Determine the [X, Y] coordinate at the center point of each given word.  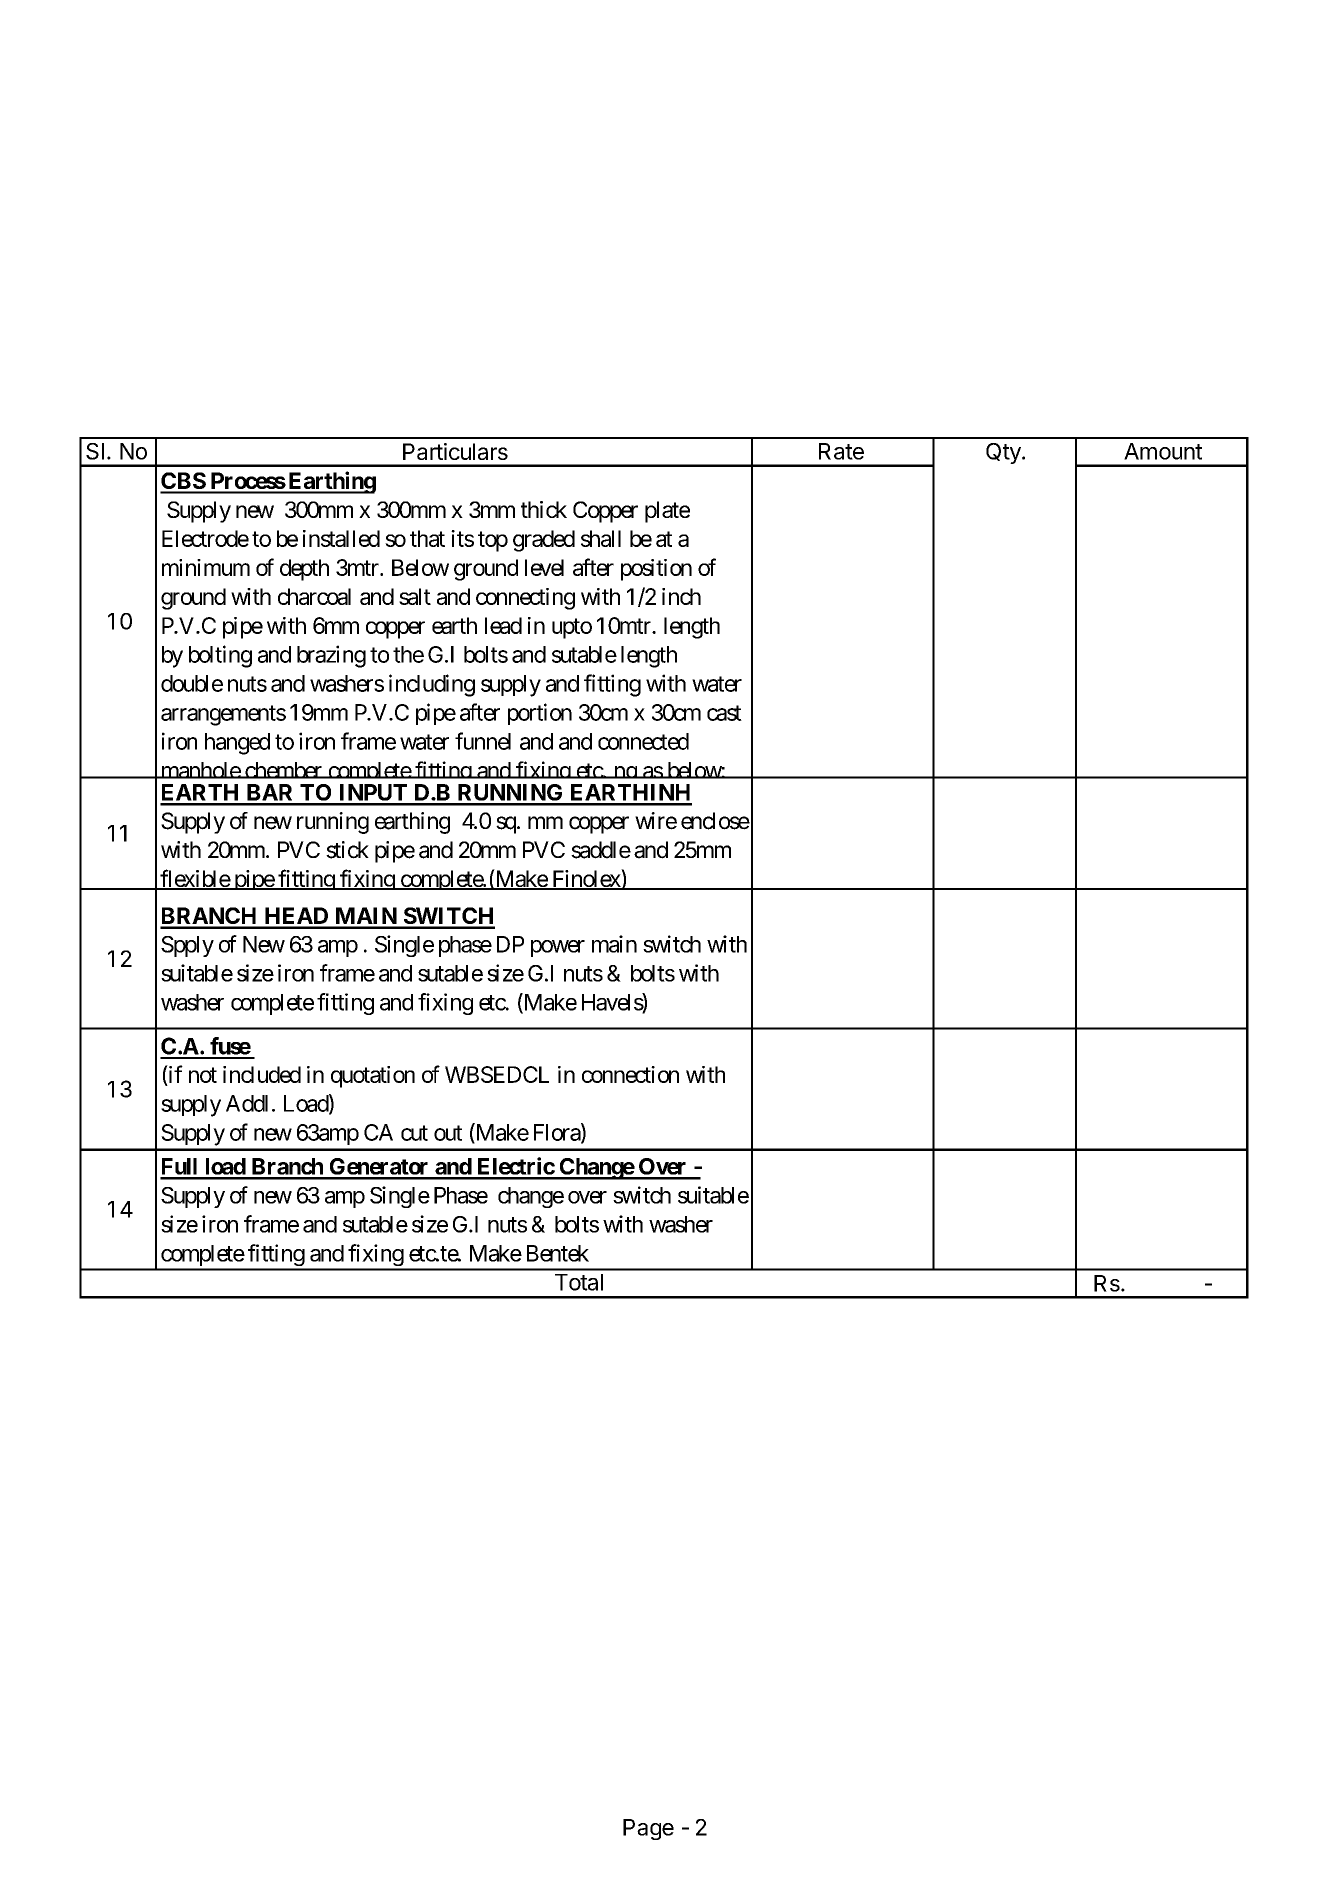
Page [648, 1829]
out [448, 1133]
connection [630, 1074]
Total [579, 1282]
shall [601, 538]
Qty [1004, 453]
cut [414, 1133]
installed [341, 538]
